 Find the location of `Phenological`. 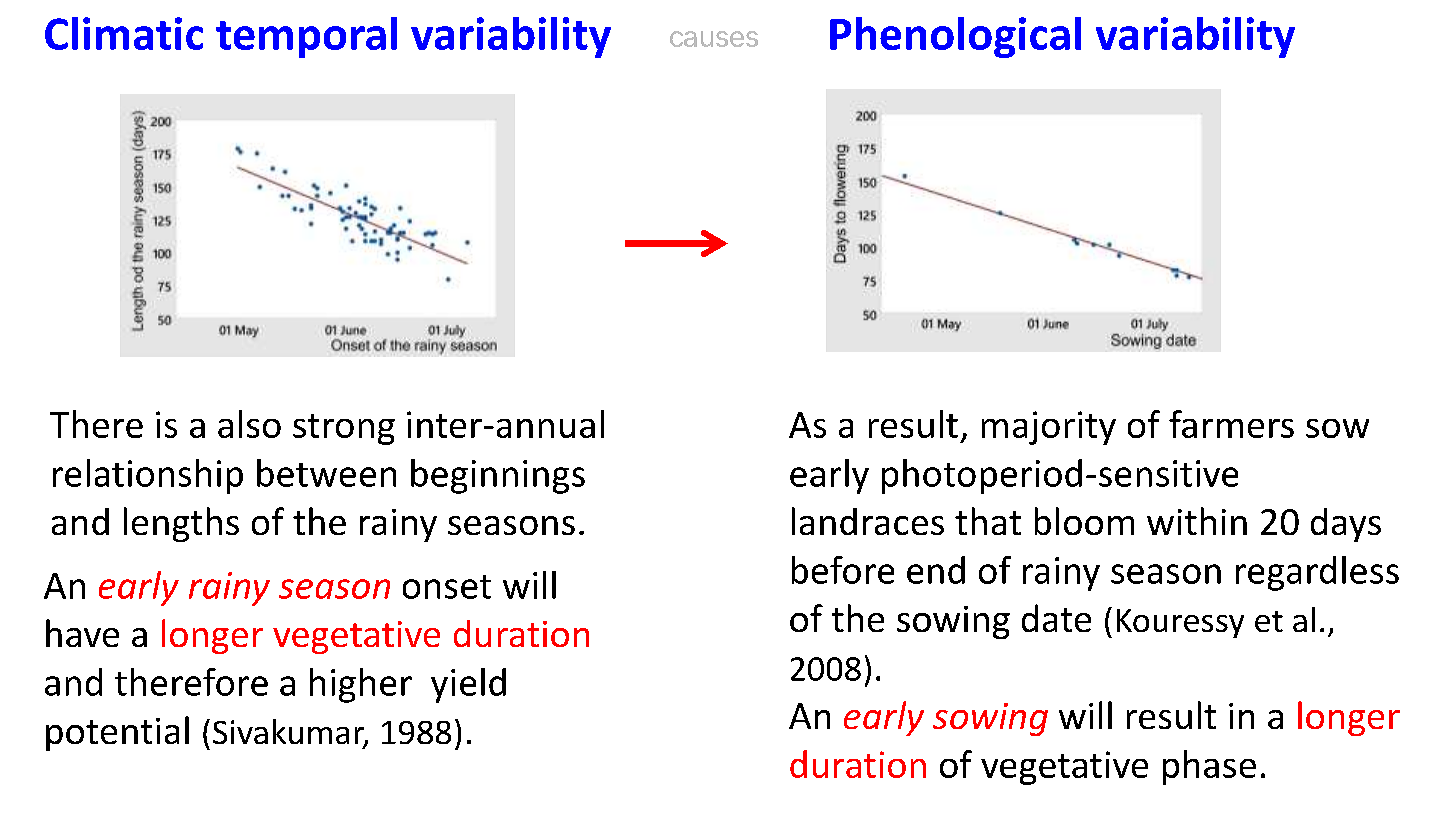

Phenological is located at coordinates (955, 37).
